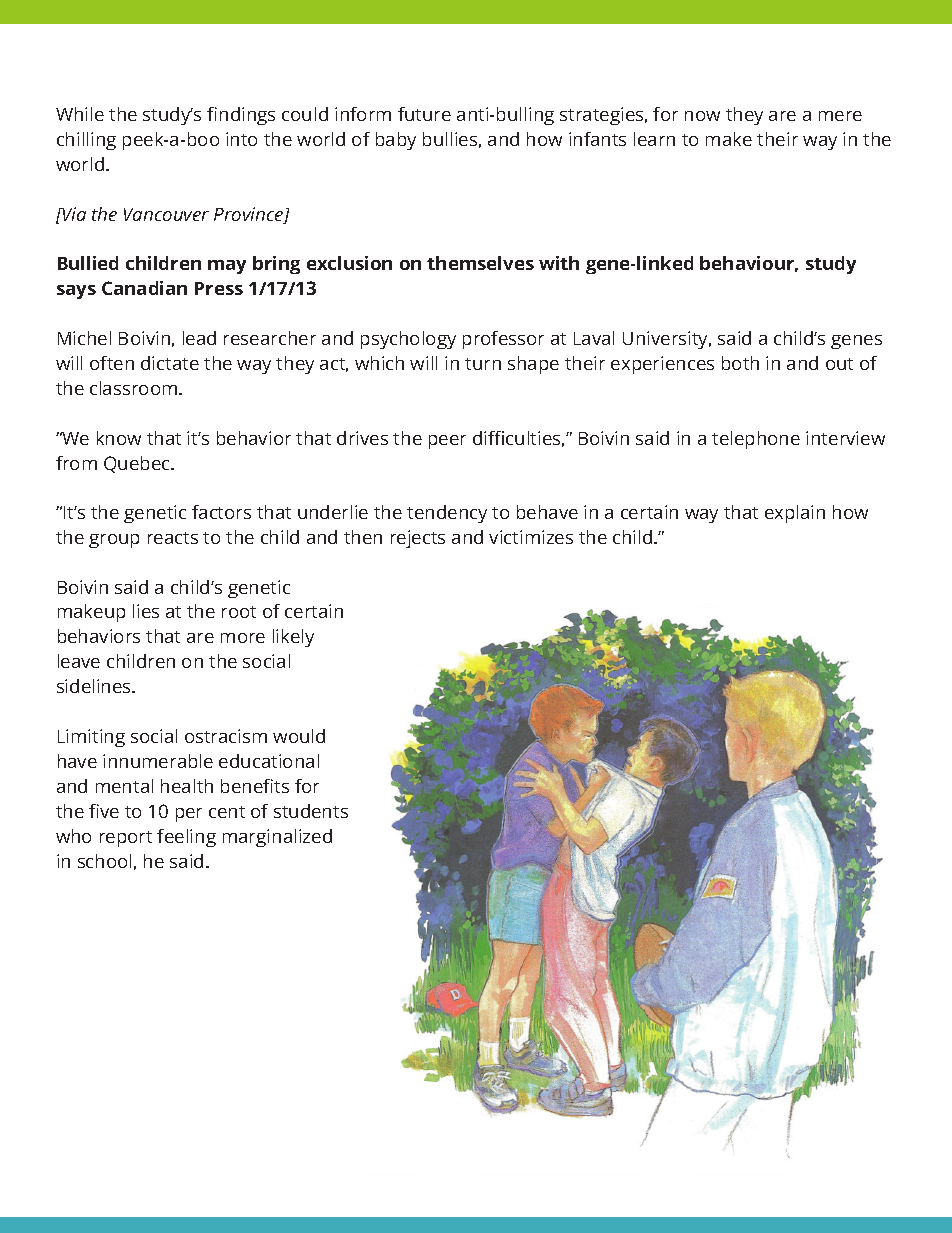 Image resolution: width=952 pixels, height=1233 pixels. I want to click on mere, so click(840, 116).
